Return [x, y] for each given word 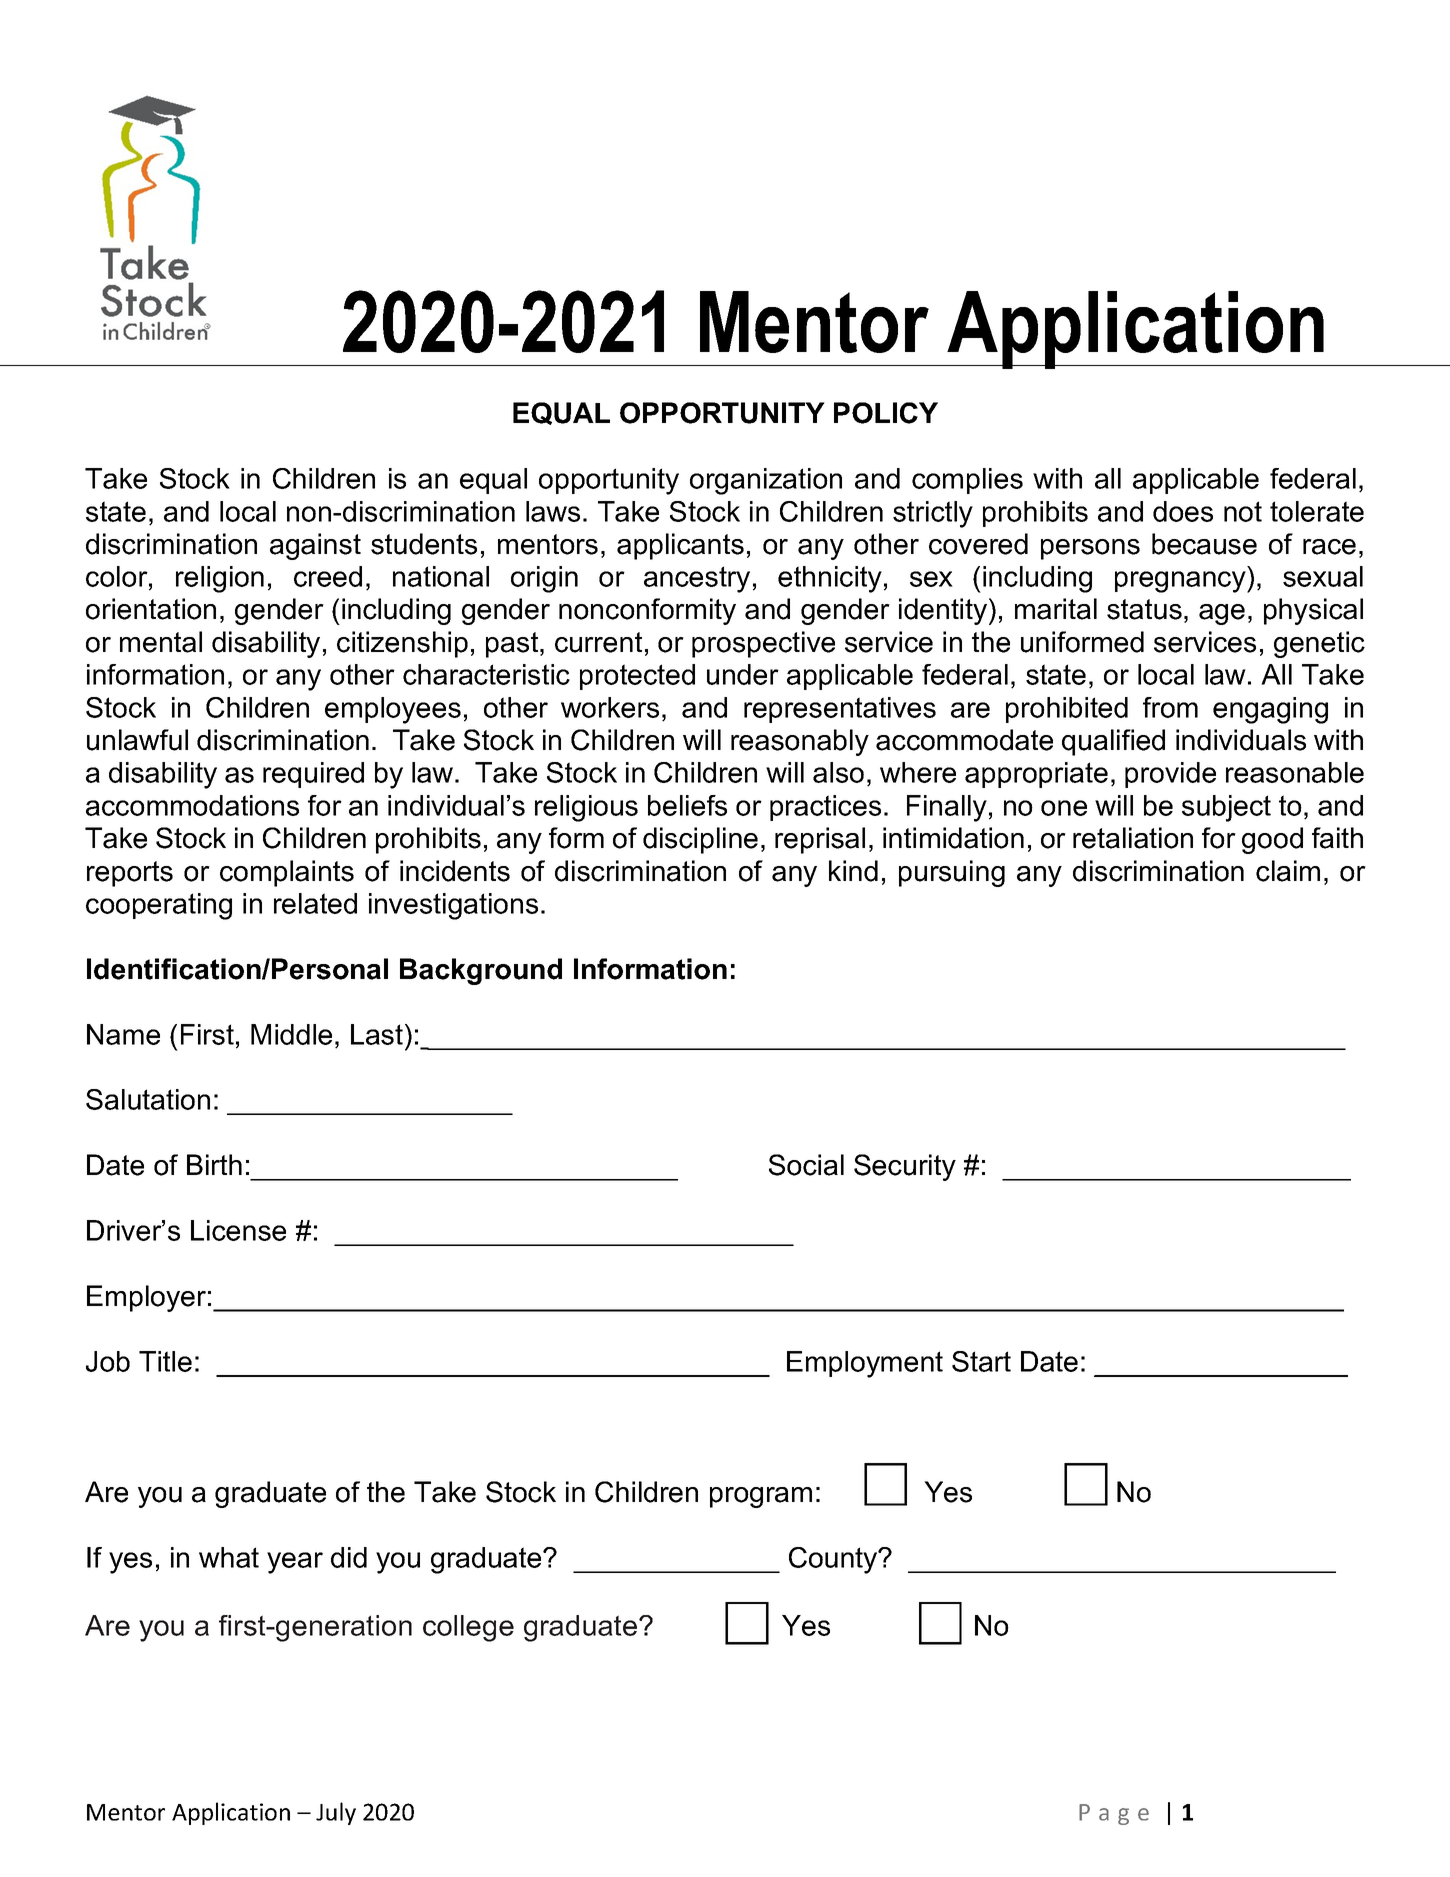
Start [981, 1361]
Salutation [148, 1099]
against [315, 546]
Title [165, 1361]
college [468, 1628]
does [1183, 511]
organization [766, 481]
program [761, 1497]
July [336, 1813]
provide [1170, 775]
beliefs [687, 805]
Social [806, 1165]
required [313, 775]
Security [905, 1167]
